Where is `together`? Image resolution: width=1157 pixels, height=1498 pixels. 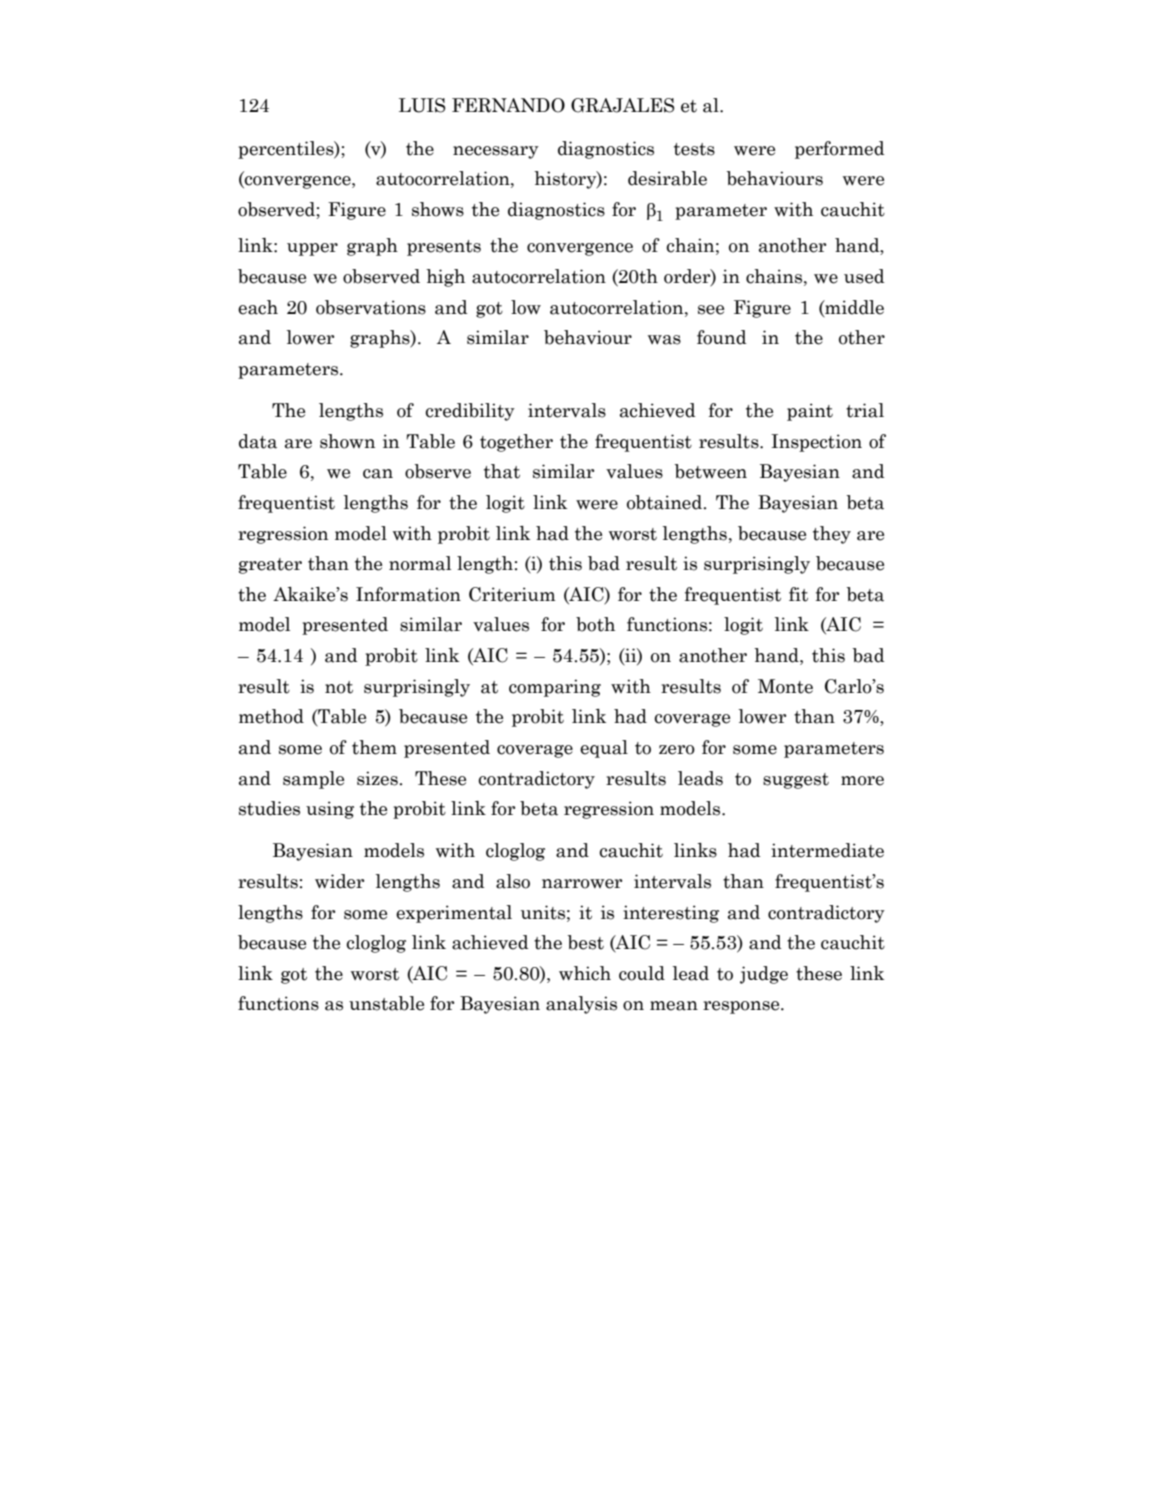 together is located at coordinates (516, 443).
